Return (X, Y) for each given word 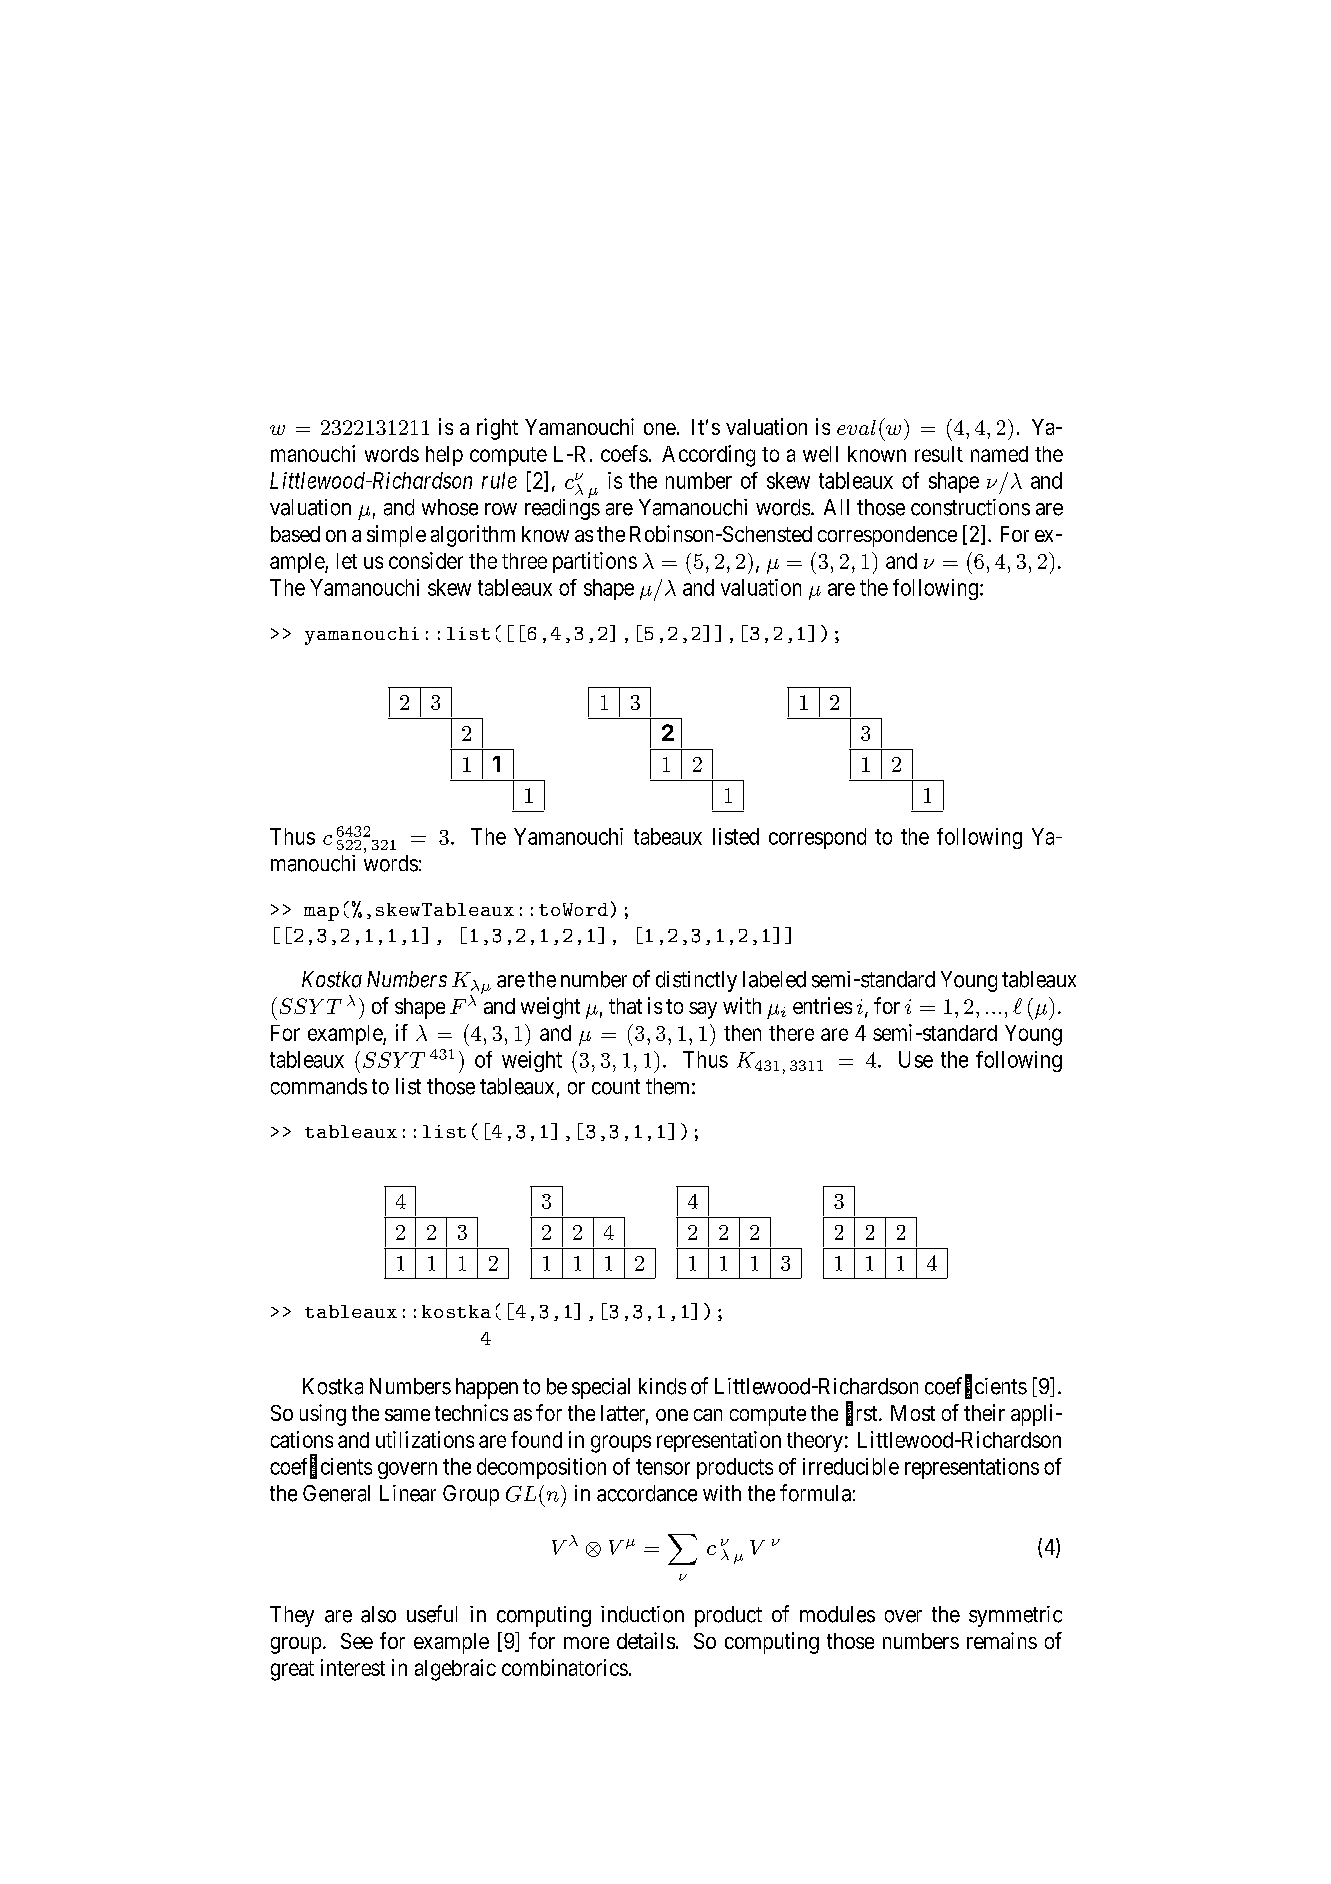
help (444, 456)
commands (319, 1086)
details (646, 1640)
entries (822, 1005)
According (708, 456)
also (378, 1614)
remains (1002, 1640)
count (616, 1087)
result (939, 454)
